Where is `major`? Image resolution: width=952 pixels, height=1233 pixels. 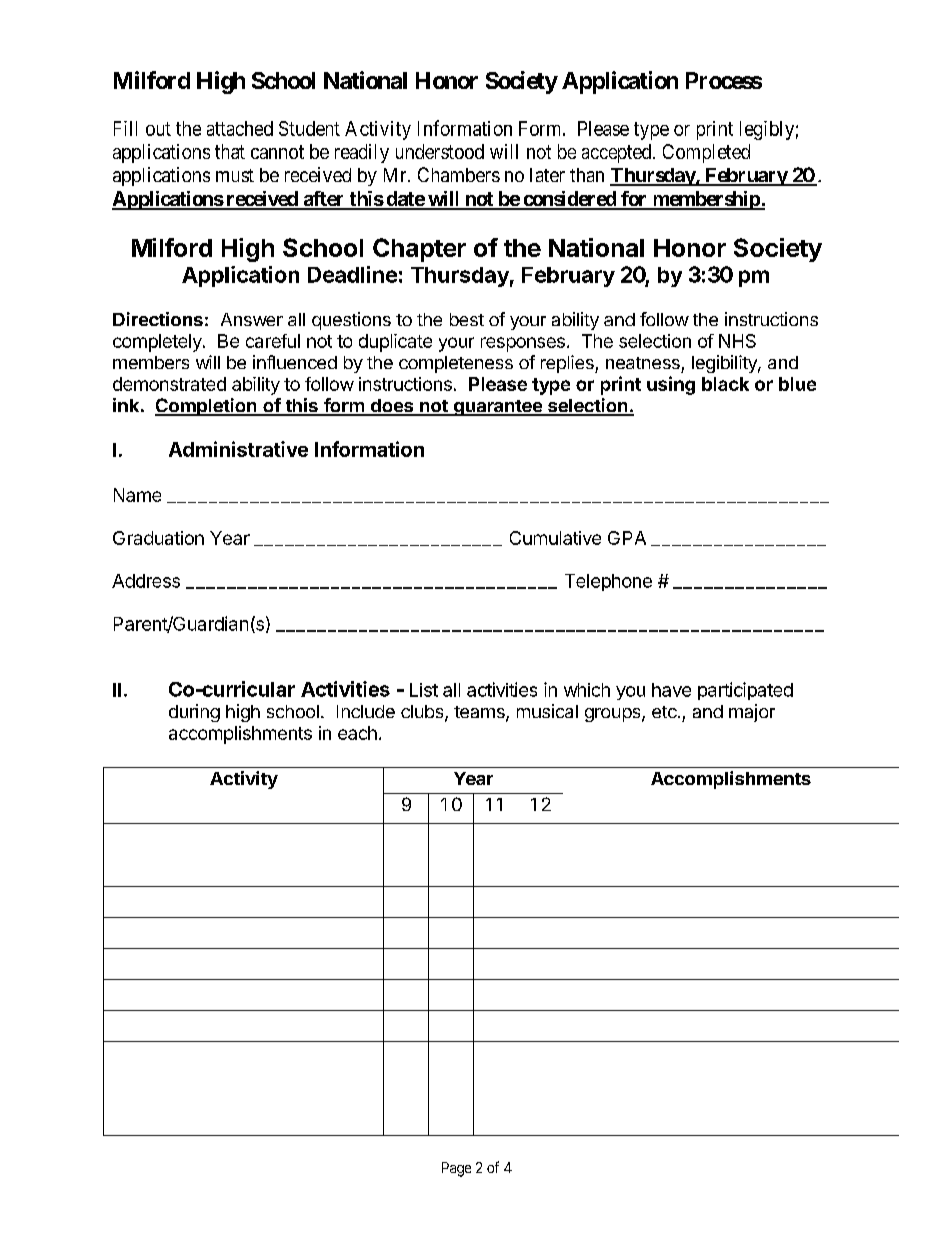 major is located at coordinates (752, 713).
